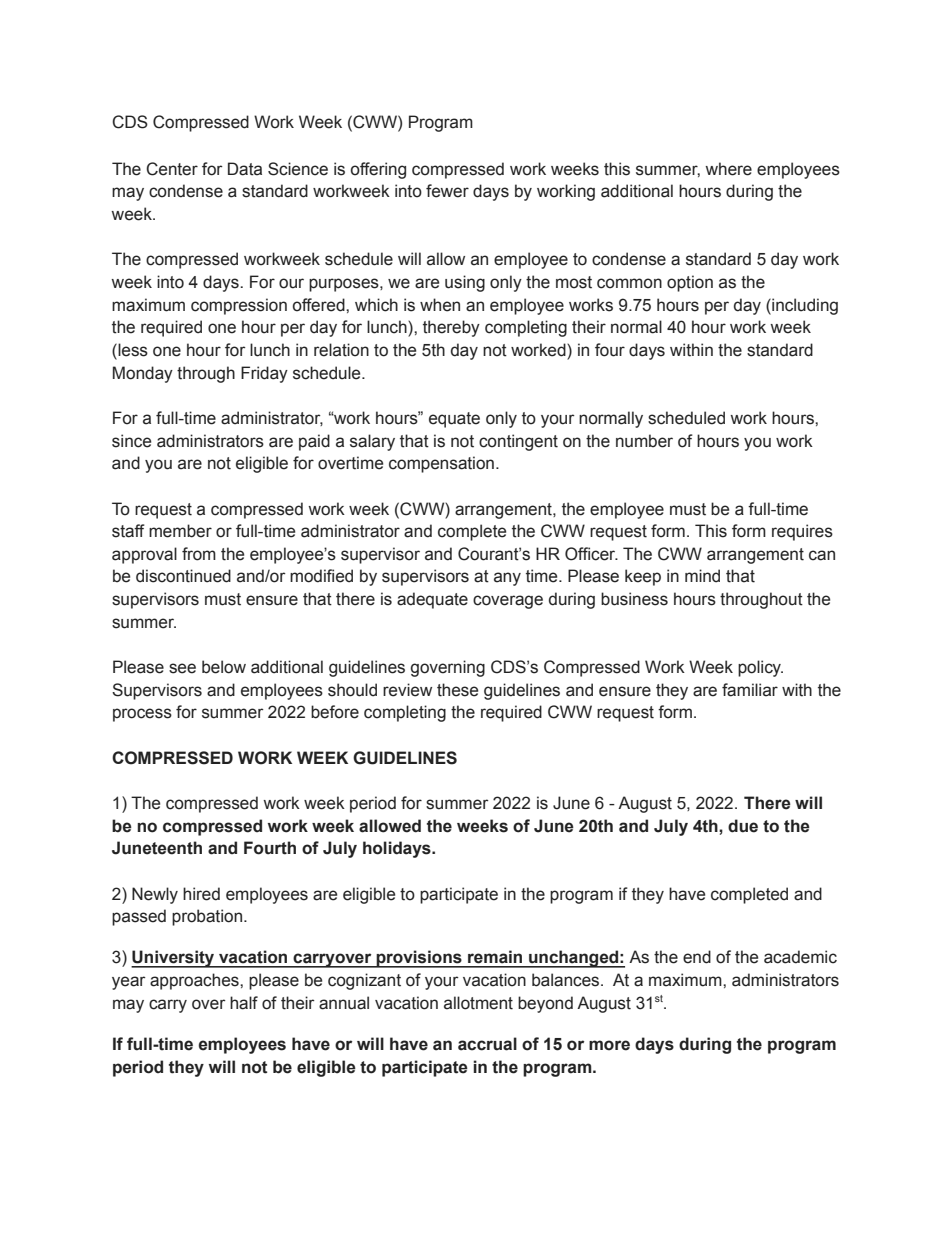 The width and height of the page is (952, 1233). What do you see at coordinates (728, 169) in the page?
I see `where` at bounding box center [728, 169].
